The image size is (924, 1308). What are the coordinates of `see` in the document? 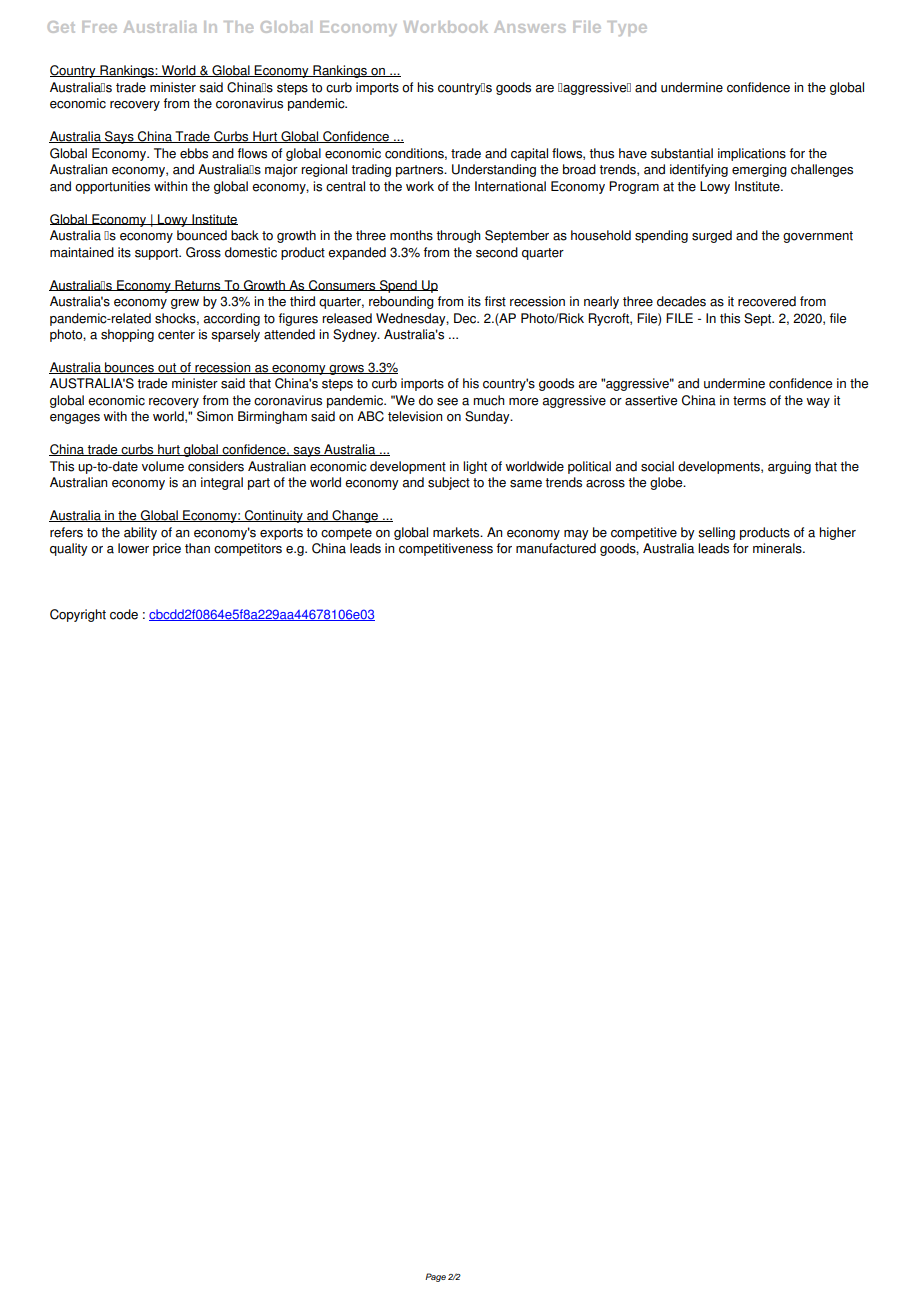 It's located at (447, 402).
